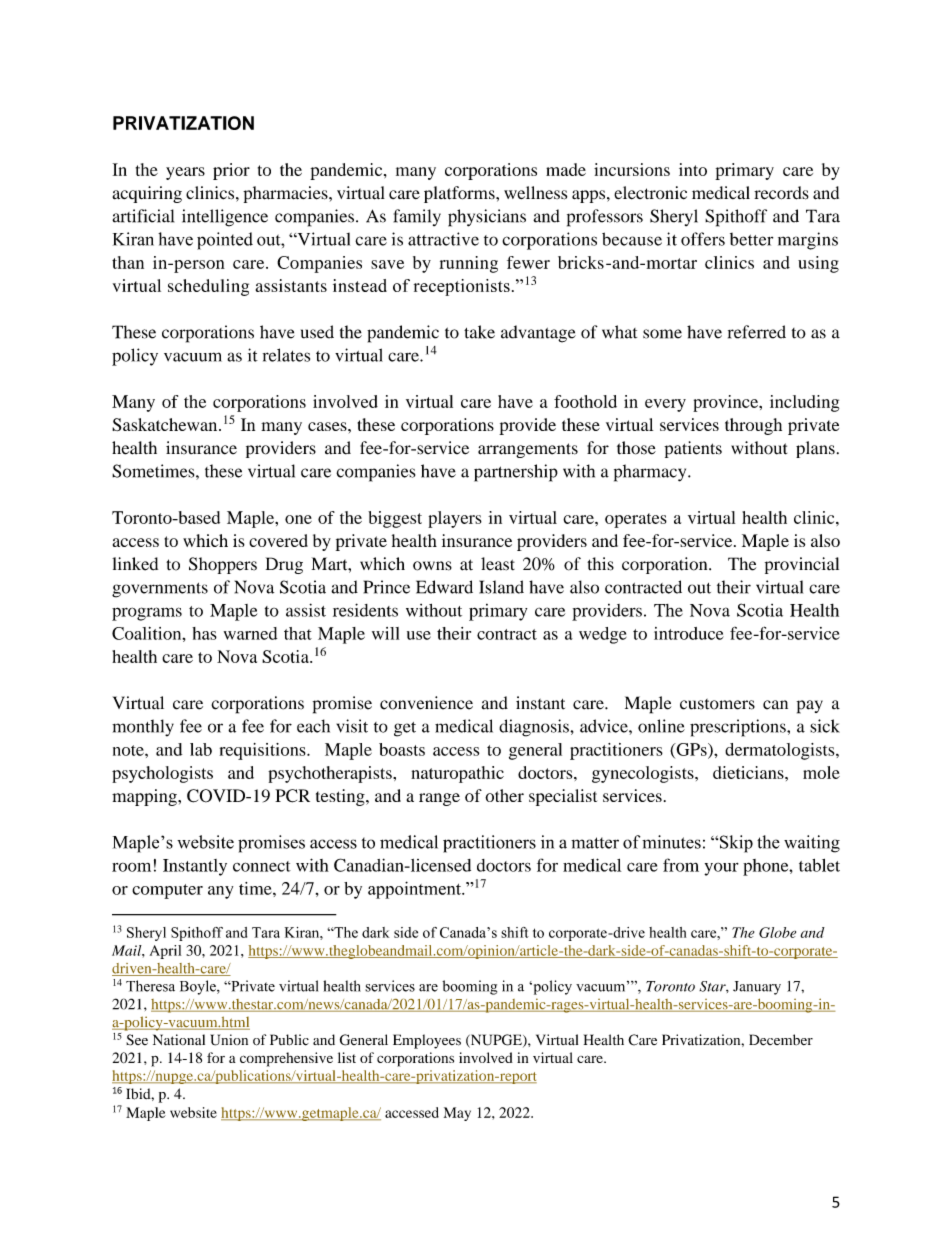 This page has width=952, height=1233. What do you see at coordinates (460, 194) in the page?
I see `platforms` at bounding box center [460, 194].
